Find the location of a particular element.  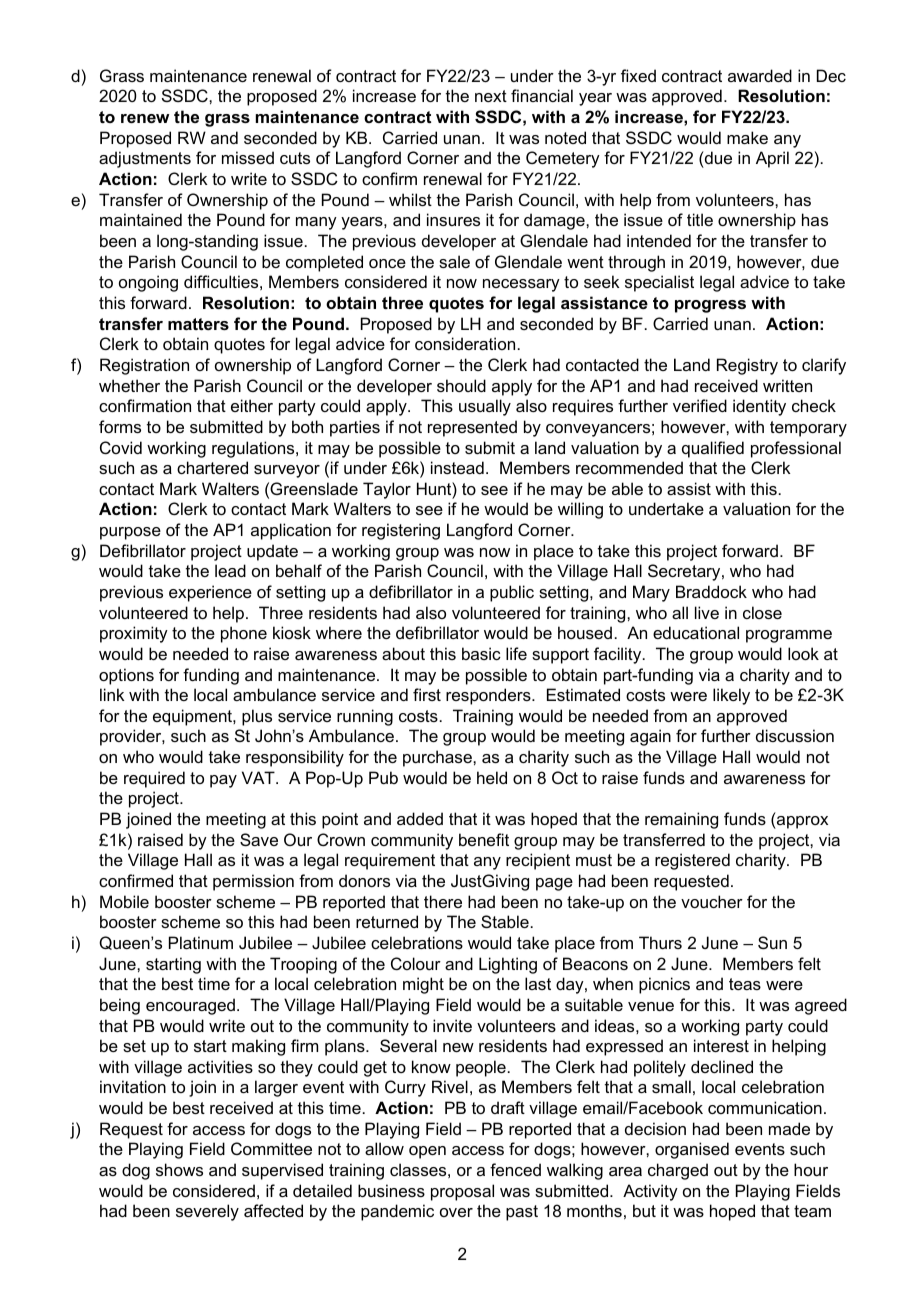

benefit is located at coordinates (484, 839).
